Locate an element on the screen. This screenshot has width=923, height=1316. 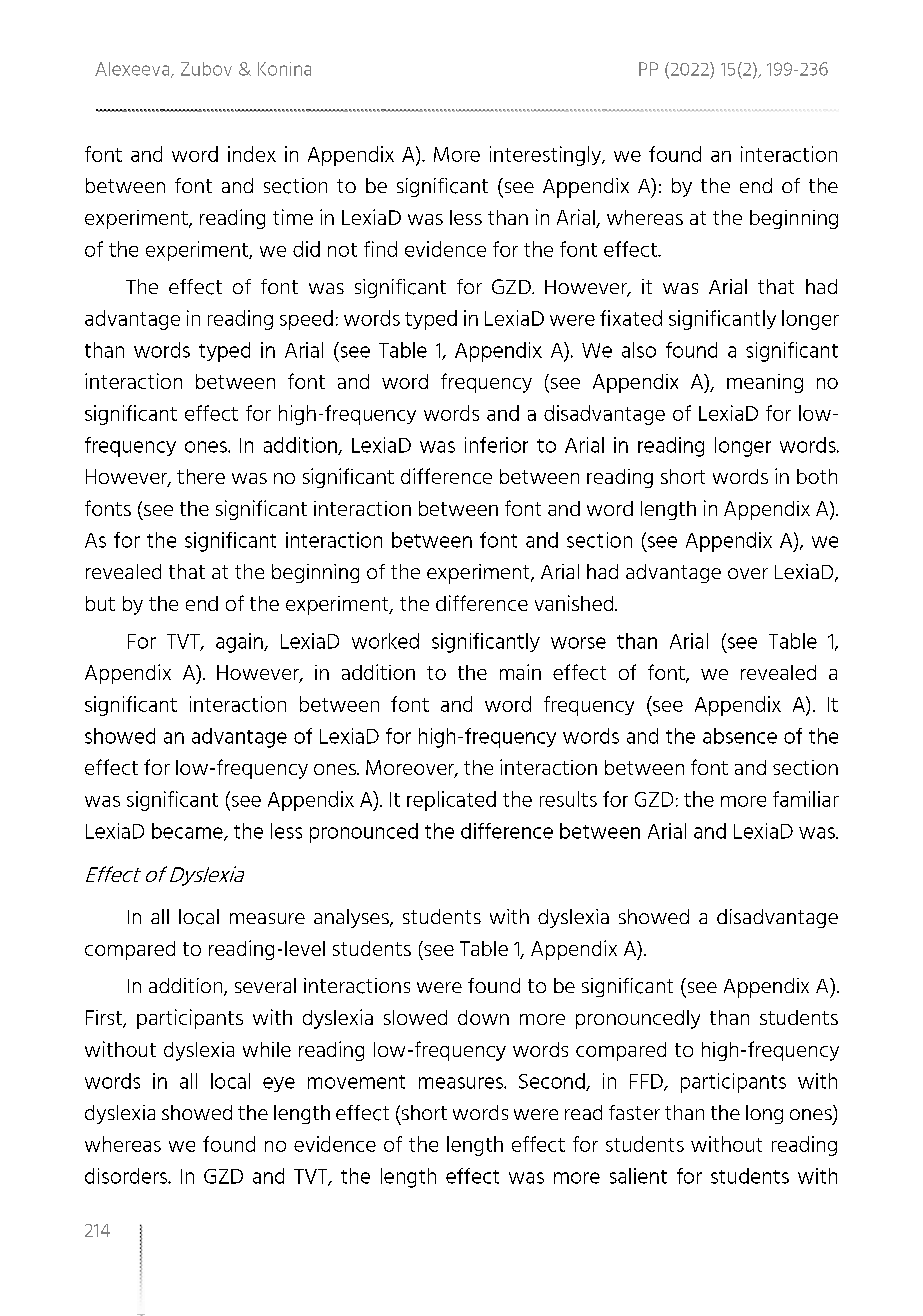
meaning is located at coordinates (765, 383).
